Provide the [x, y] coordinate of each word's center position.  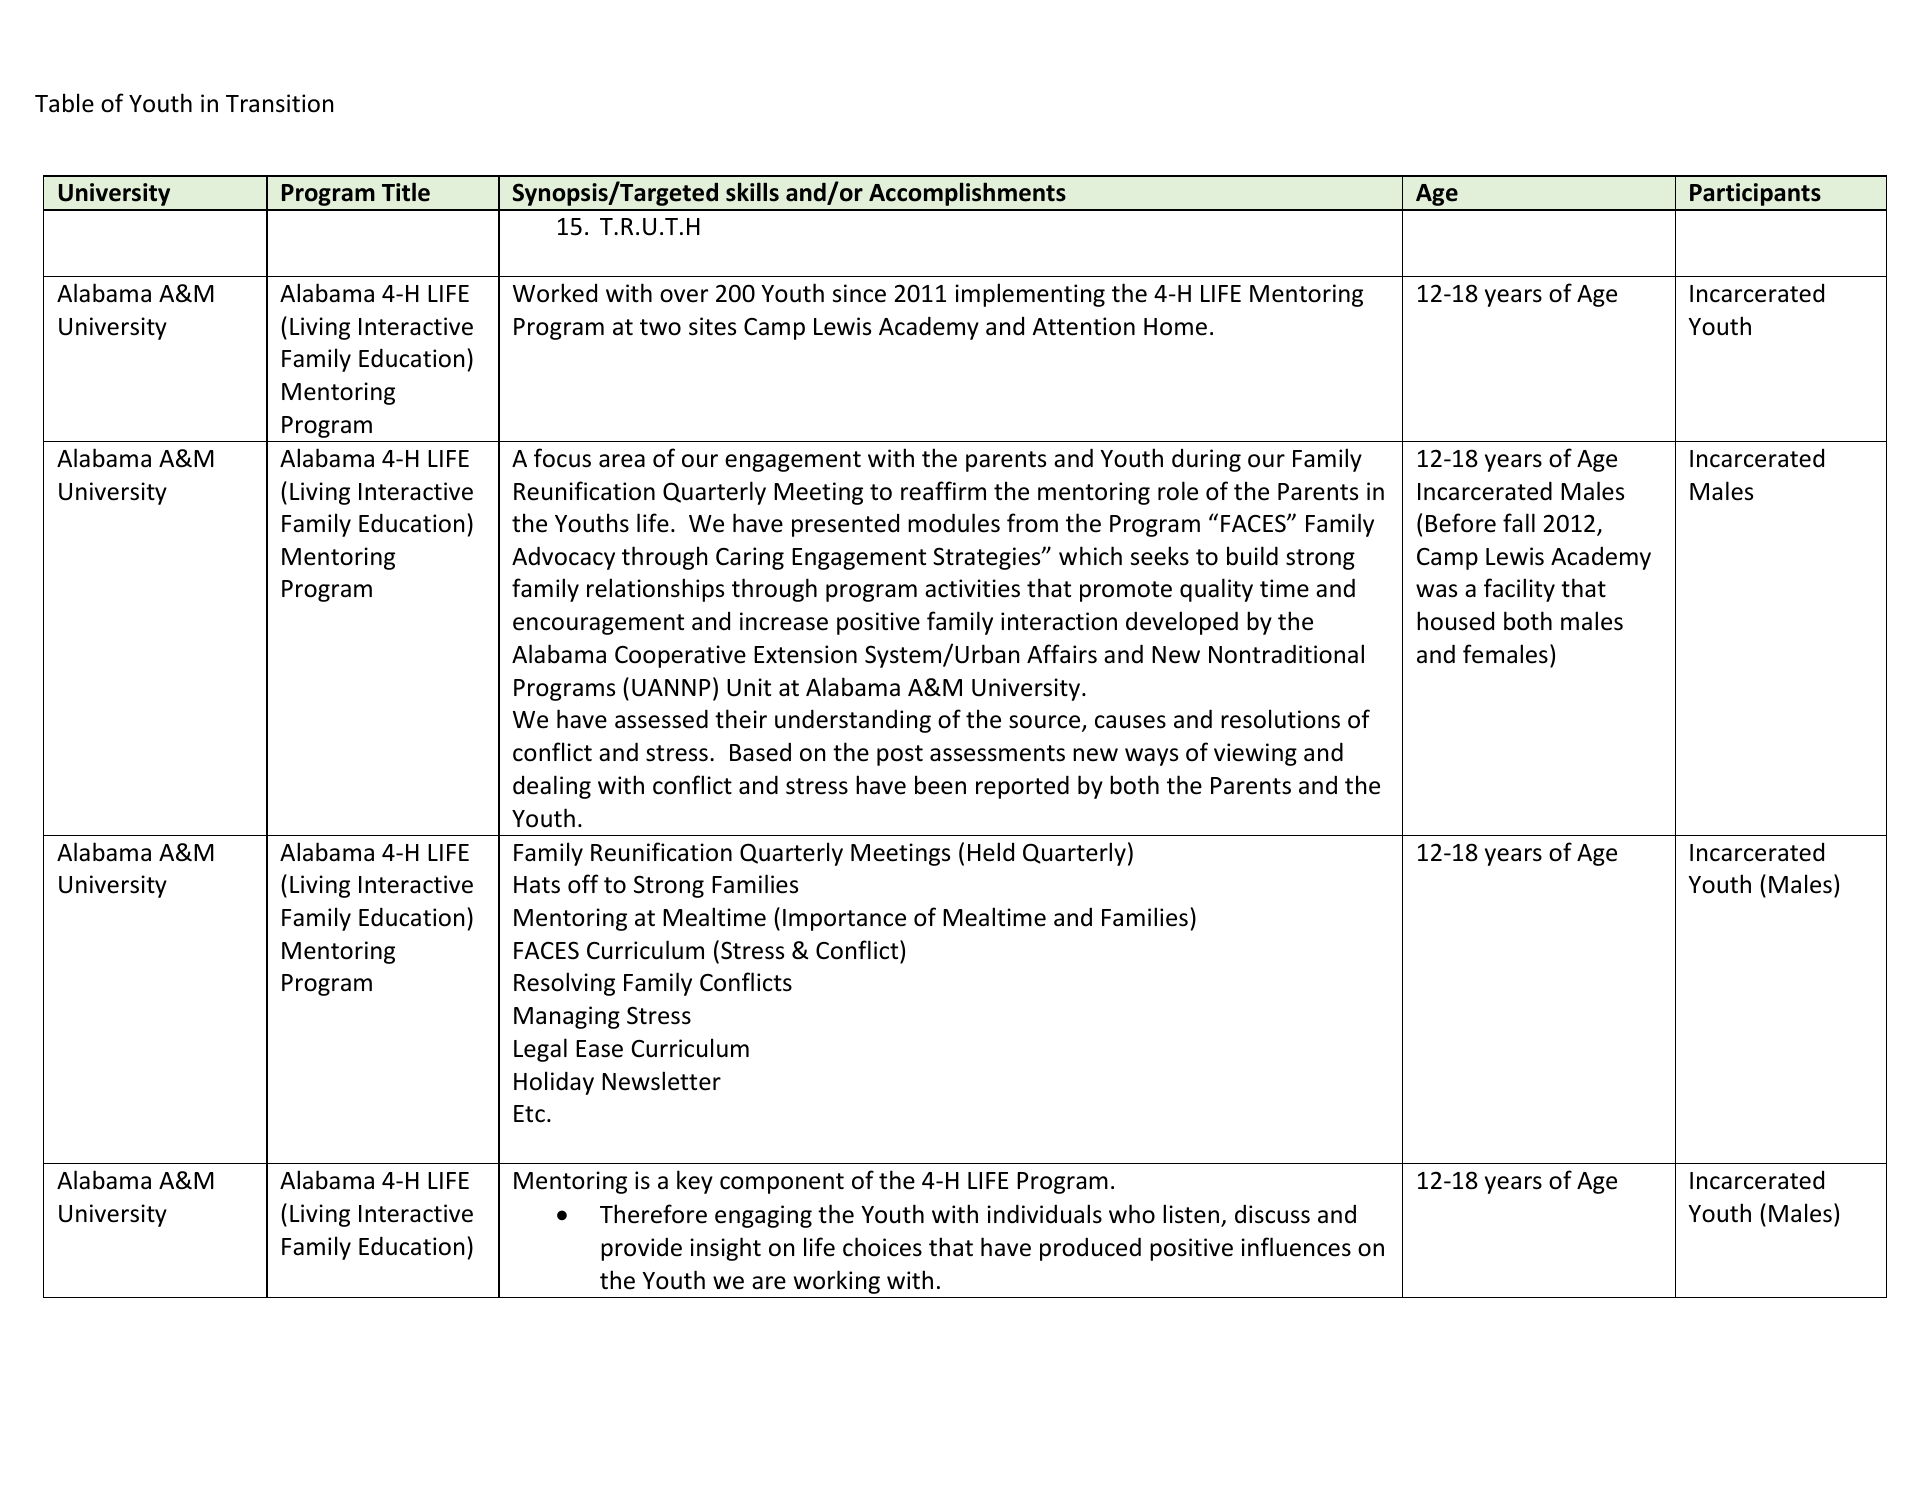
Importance [844, 920]
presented [845, 525]
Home [1175, 327]
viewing [1255, 754]
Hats [537, 885]
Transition [279, 103]
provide [641, 1249]
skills [752, 192]
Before [1461, 523]
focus [562, 458]
